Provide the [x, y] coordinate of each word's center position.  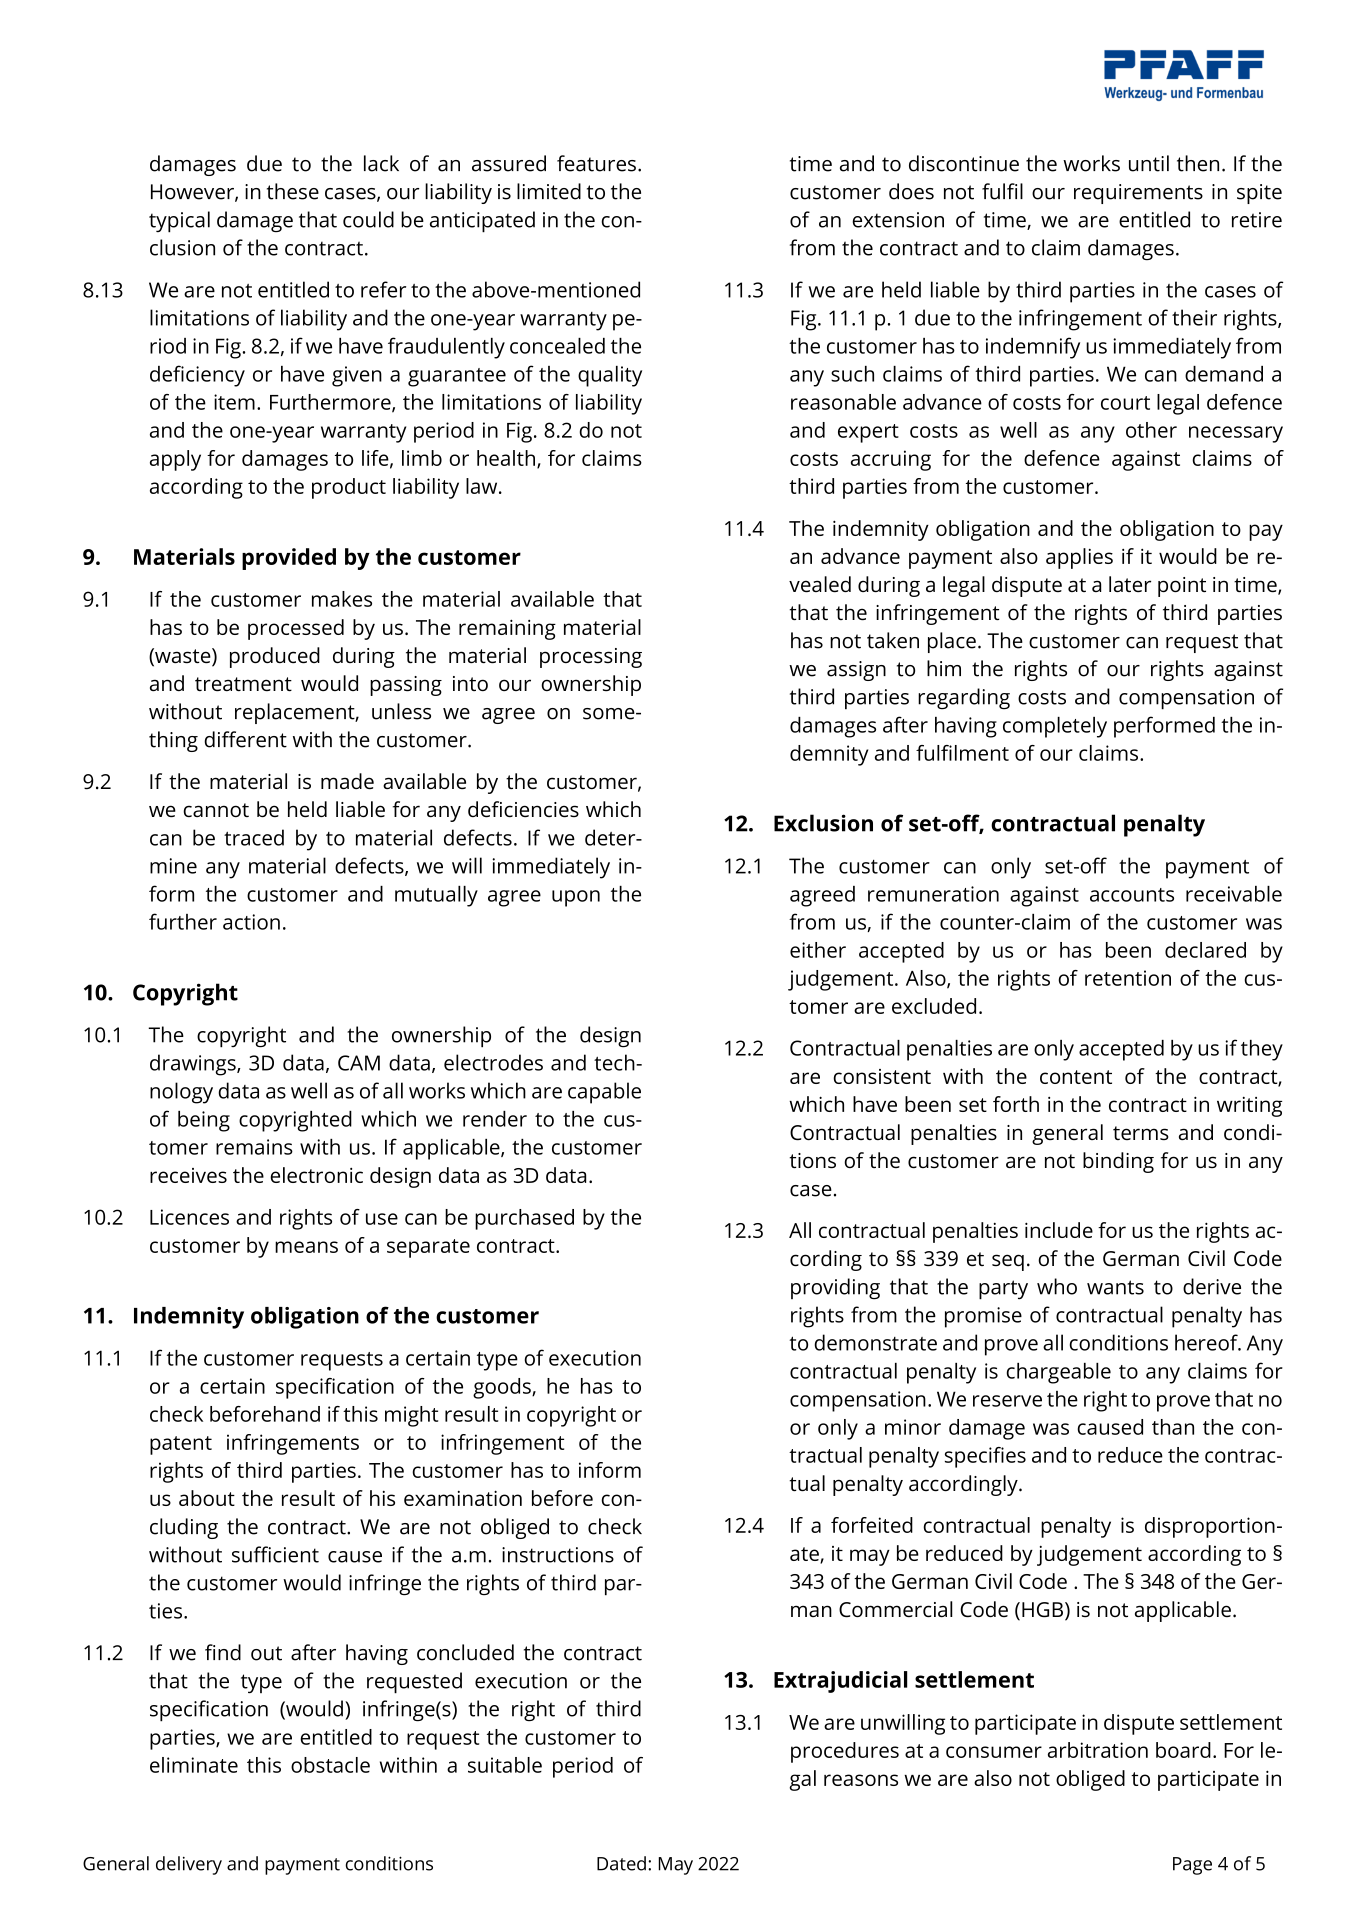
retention [1128, 978]
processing [591, 658]
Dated [621, 1863]
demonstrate [875, 1342]
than [1173, 1427]
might [411, 1416]
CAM [359, 1063]
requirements [1138, 194]
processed [296, 629]
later [1130, 584]
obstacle [330, 1765]
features [596, 163]
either [818, 950]
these [293, 191]
